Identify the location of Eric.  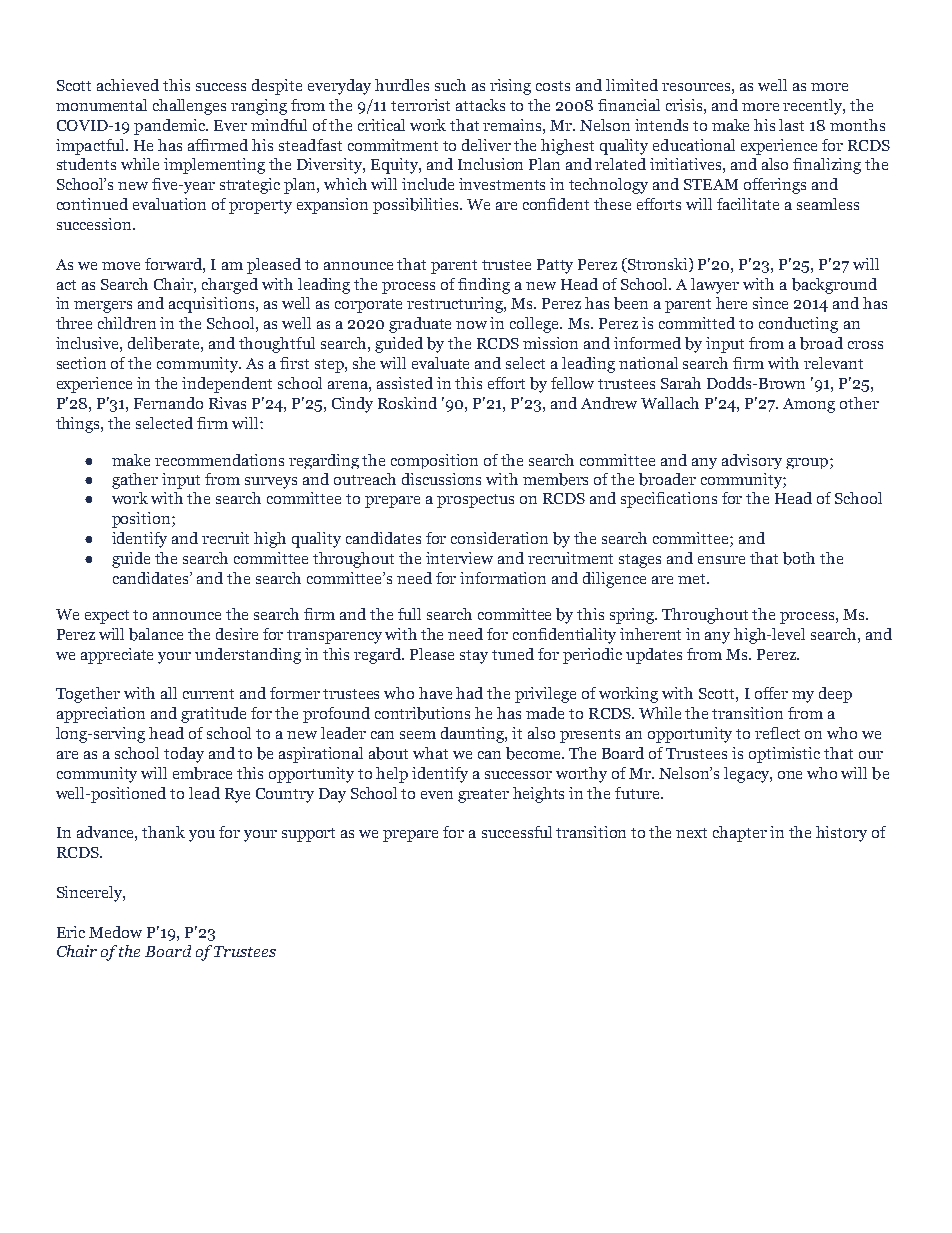
(71, 932).
